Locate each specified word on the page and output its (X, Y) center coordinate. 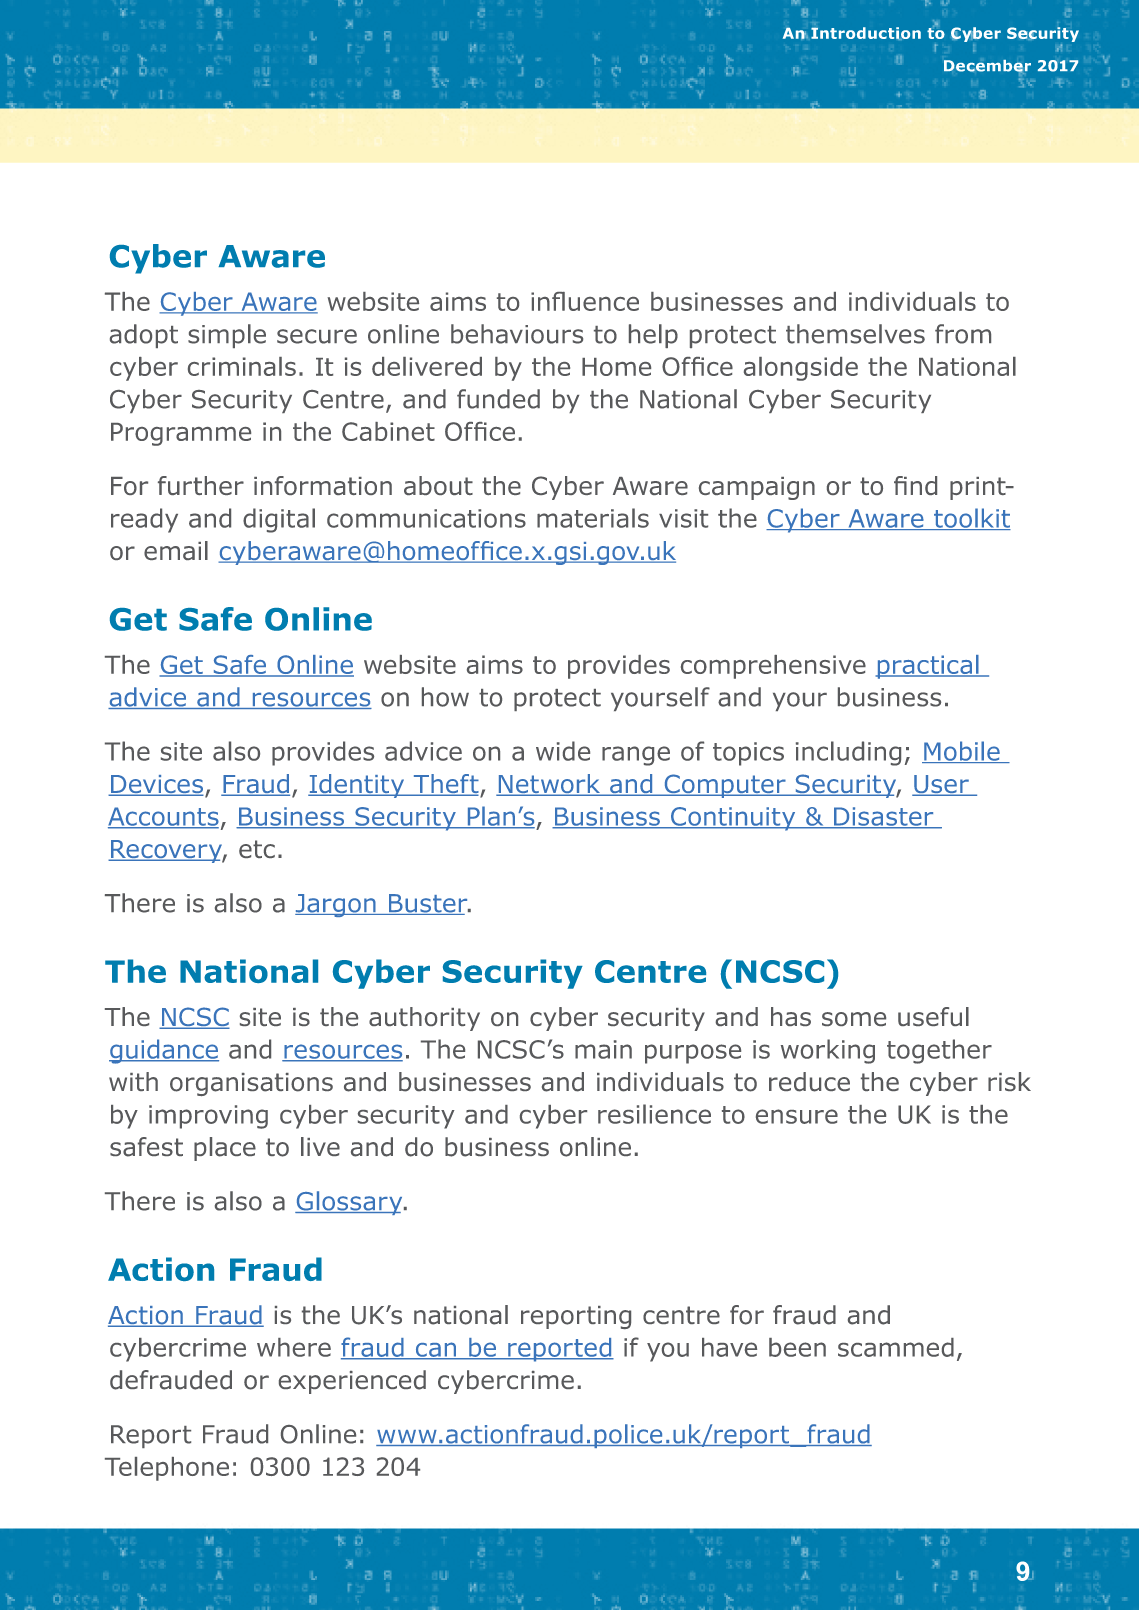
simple (227, 336)
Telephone (167, 1469)
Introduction (866, 33)
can (436, 1350)
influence (585, 301)
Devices (157, 785)
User (941, 785)
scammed (896, 1347)
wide (563, 751)
